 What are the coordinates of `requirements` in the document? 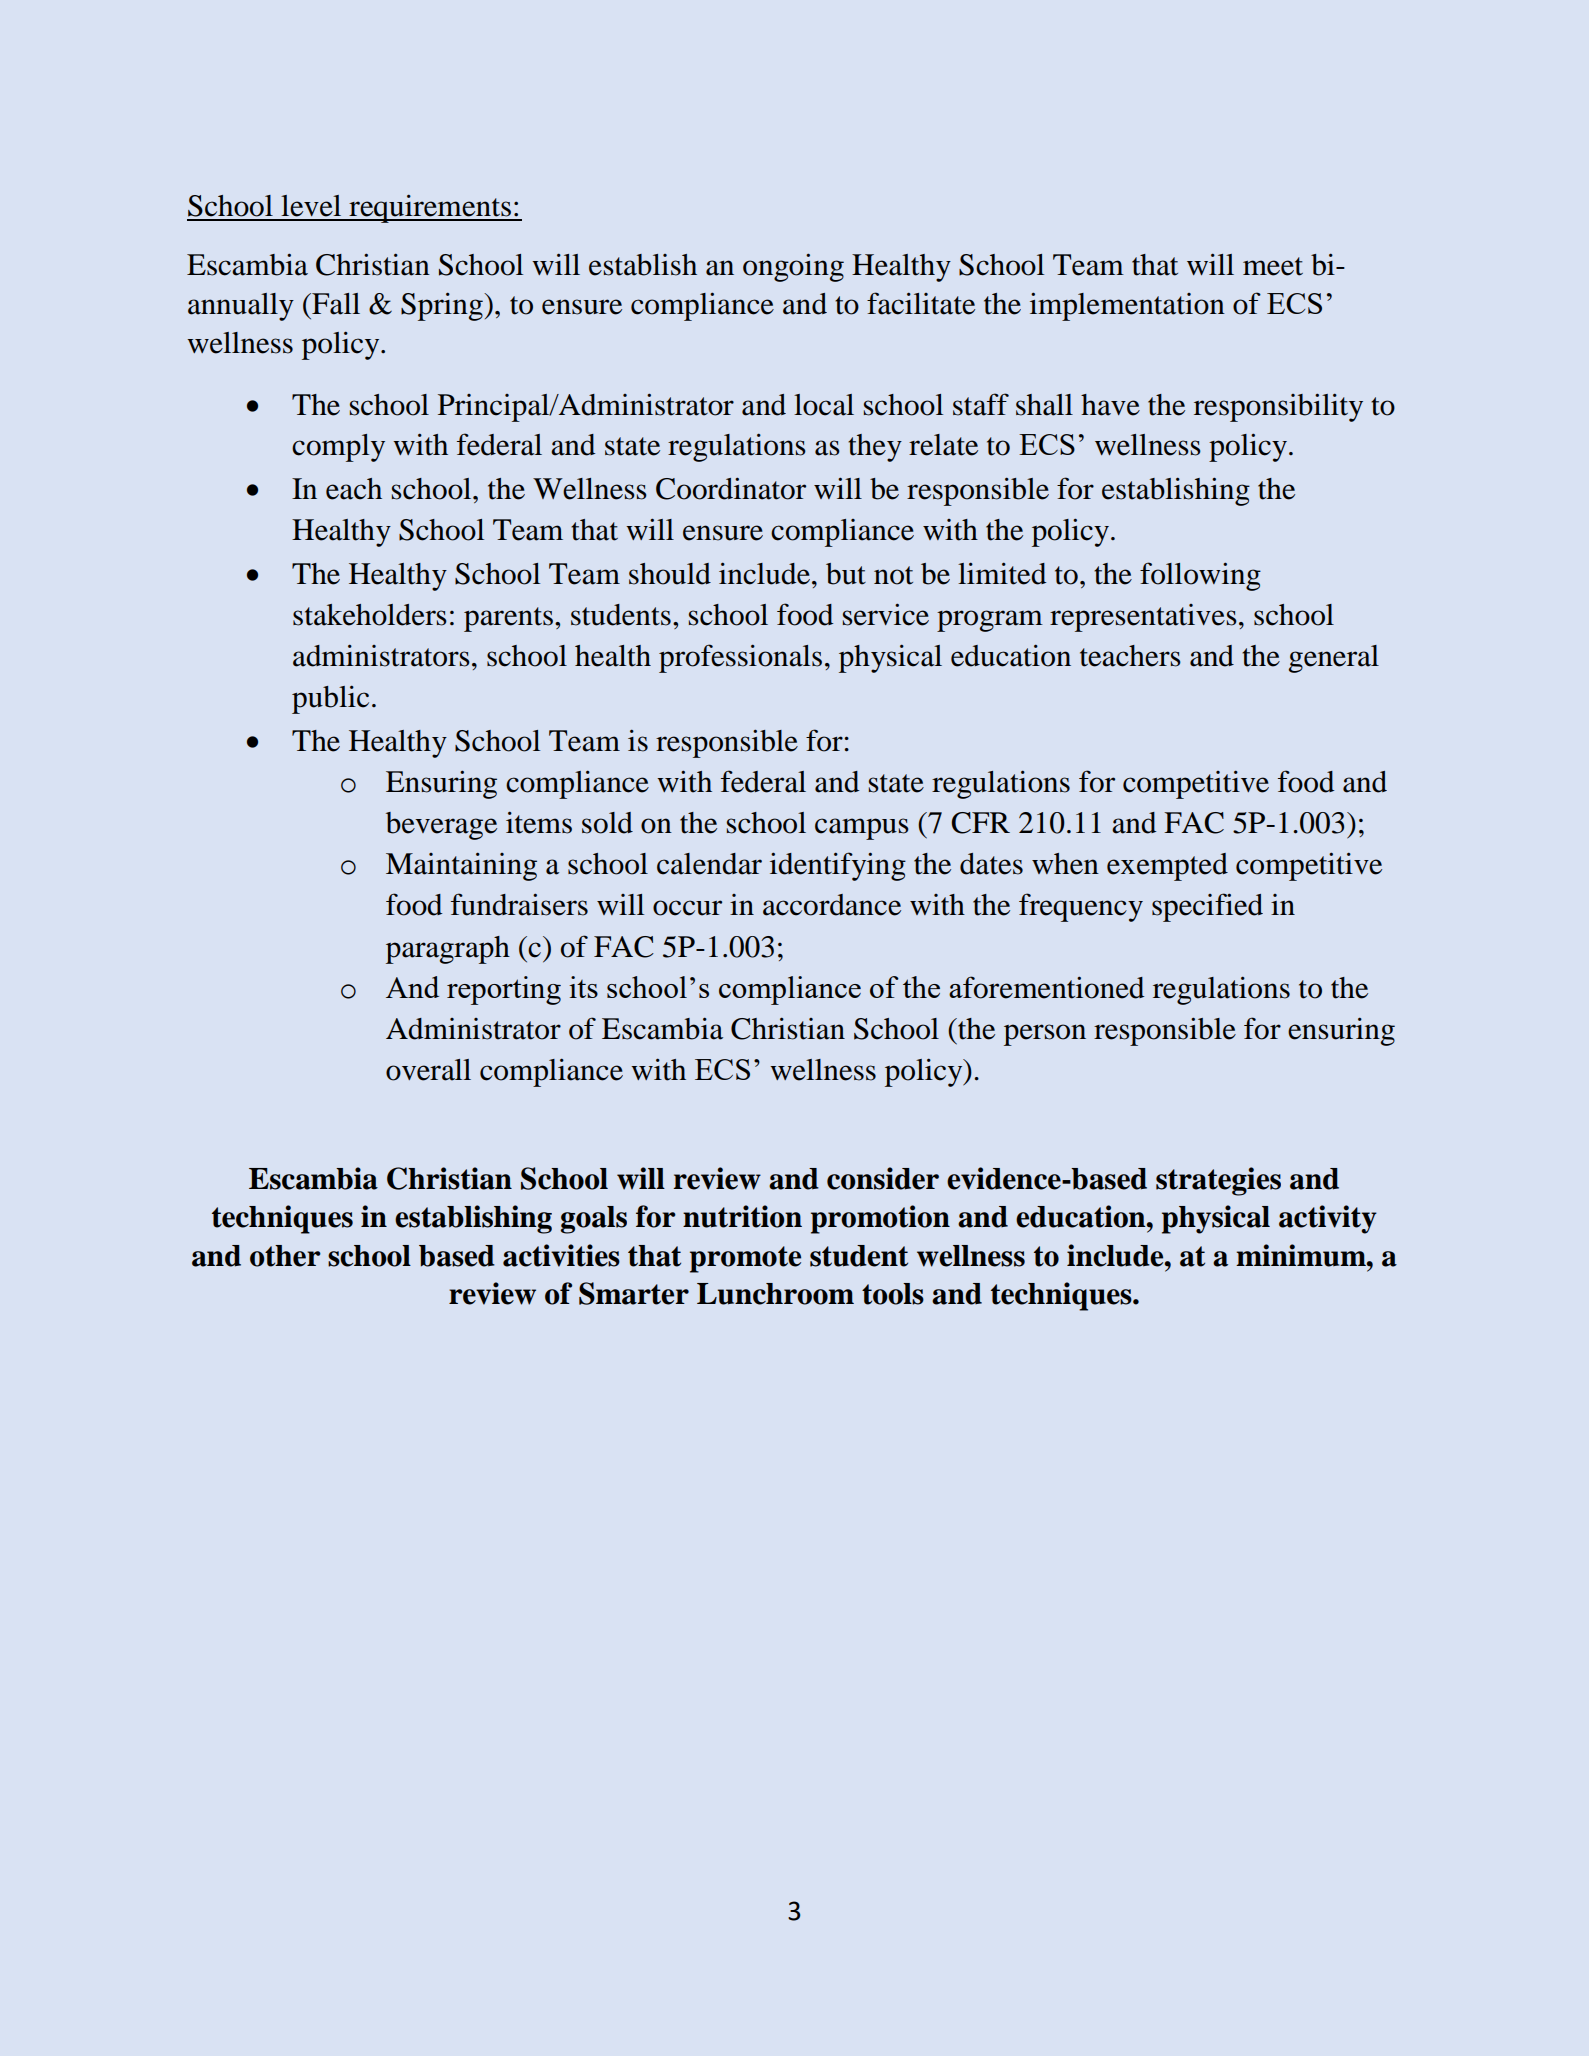 It's located at (430, 208).
